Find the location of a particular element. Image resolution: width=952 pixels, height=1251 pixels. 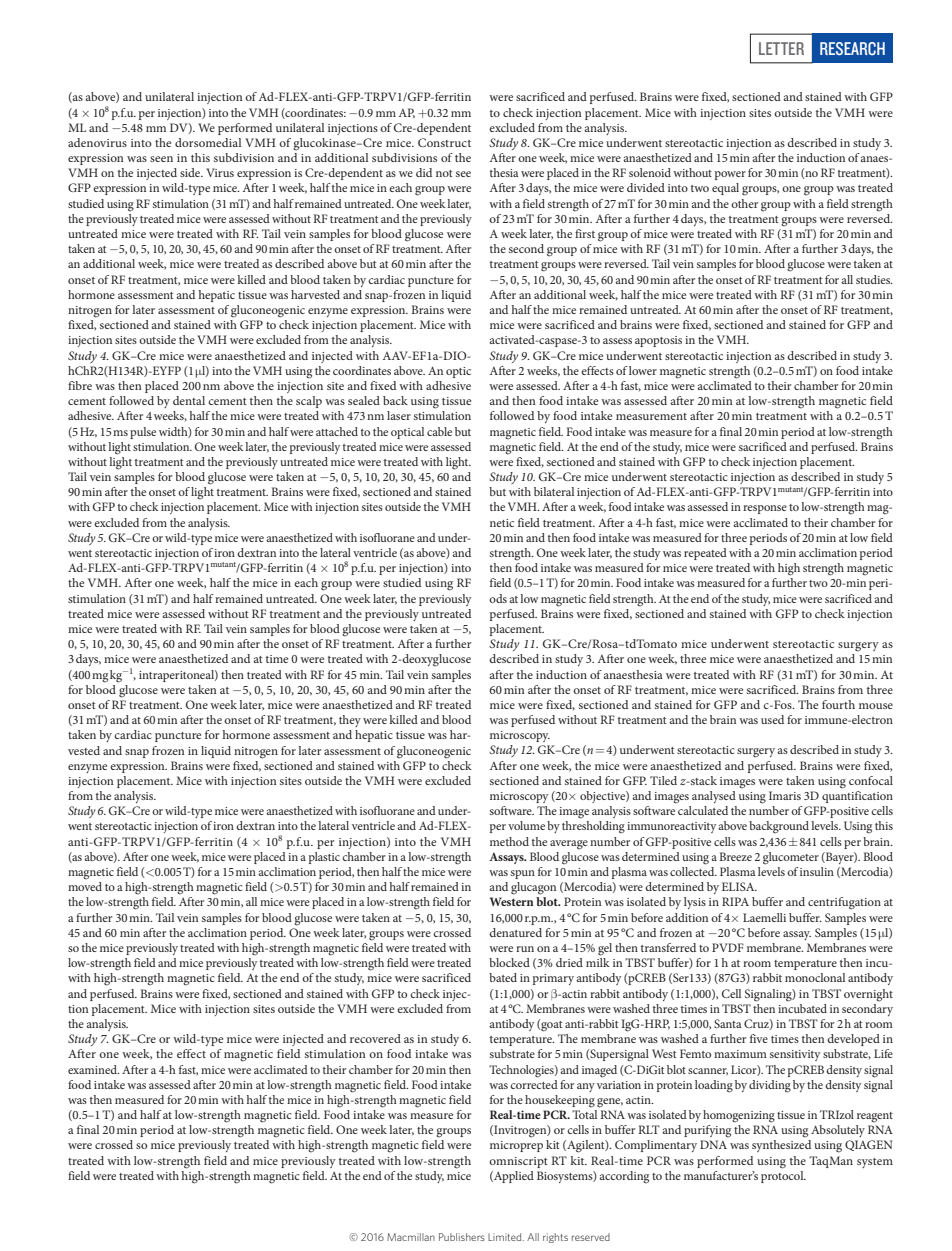

Construct is located at coordinates (444, 142).
